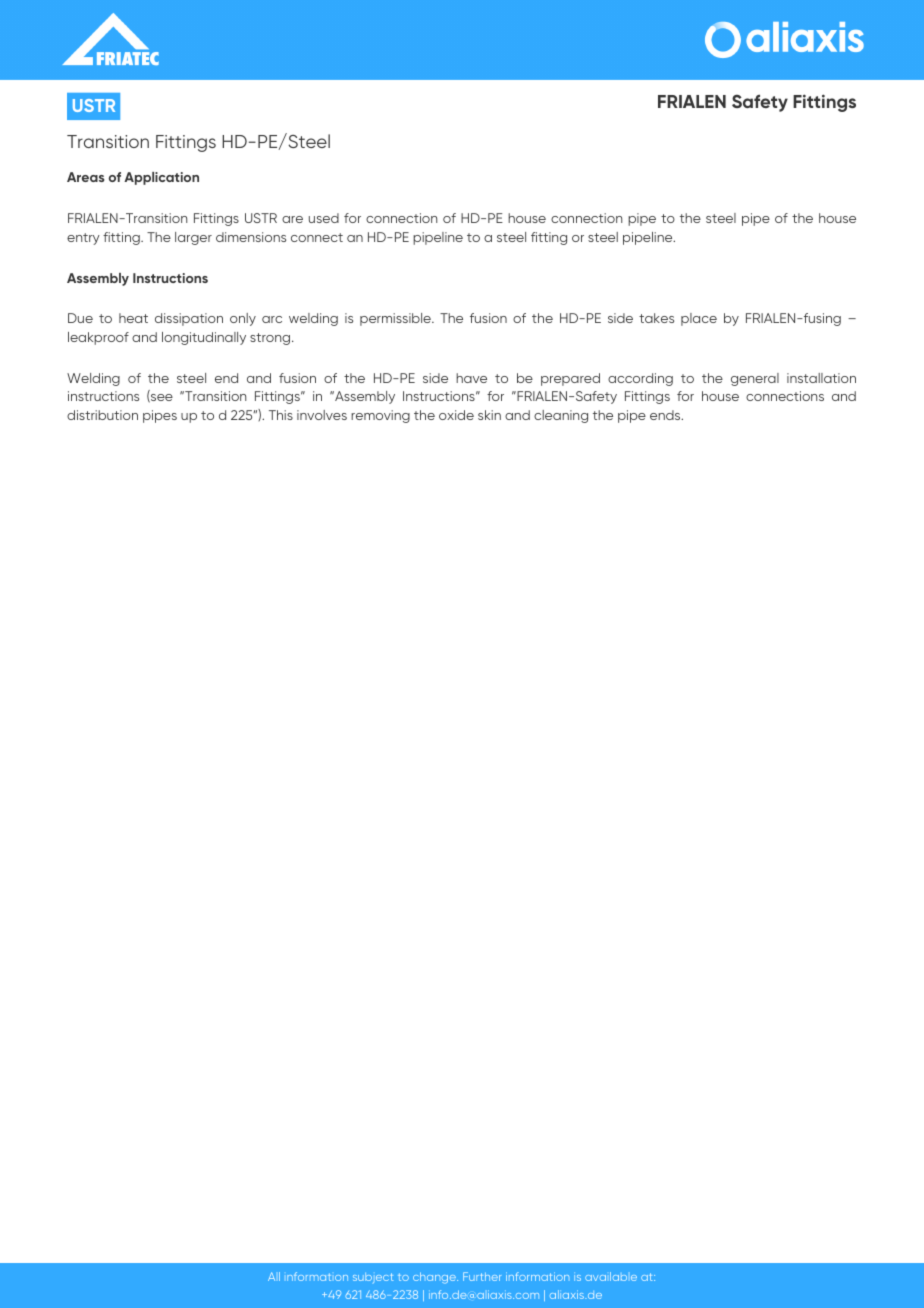 The image size is (924, 1308). I want to click on subject, so click(373, 1278).
